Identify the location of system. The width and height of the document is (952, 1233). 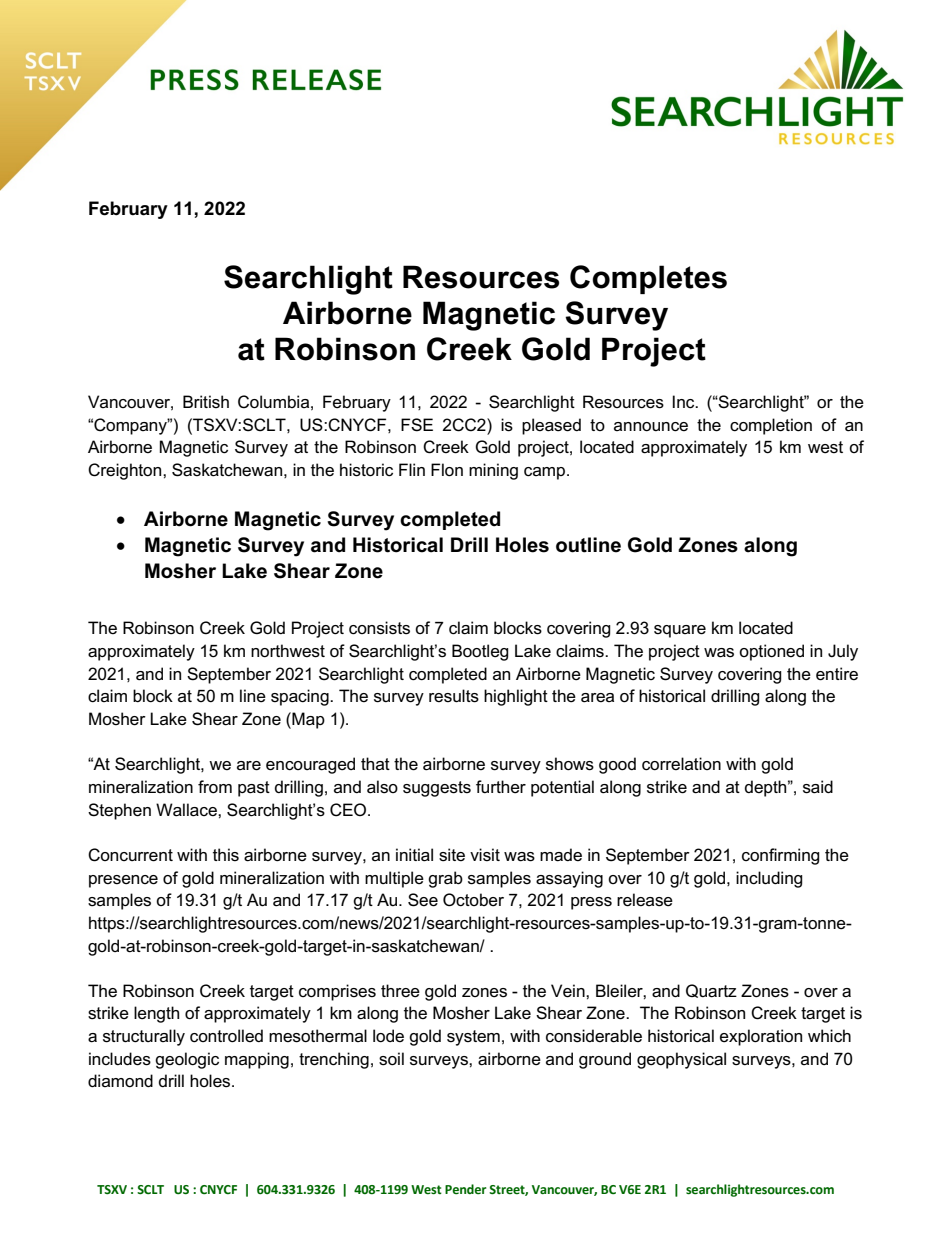
(473, 1038).
